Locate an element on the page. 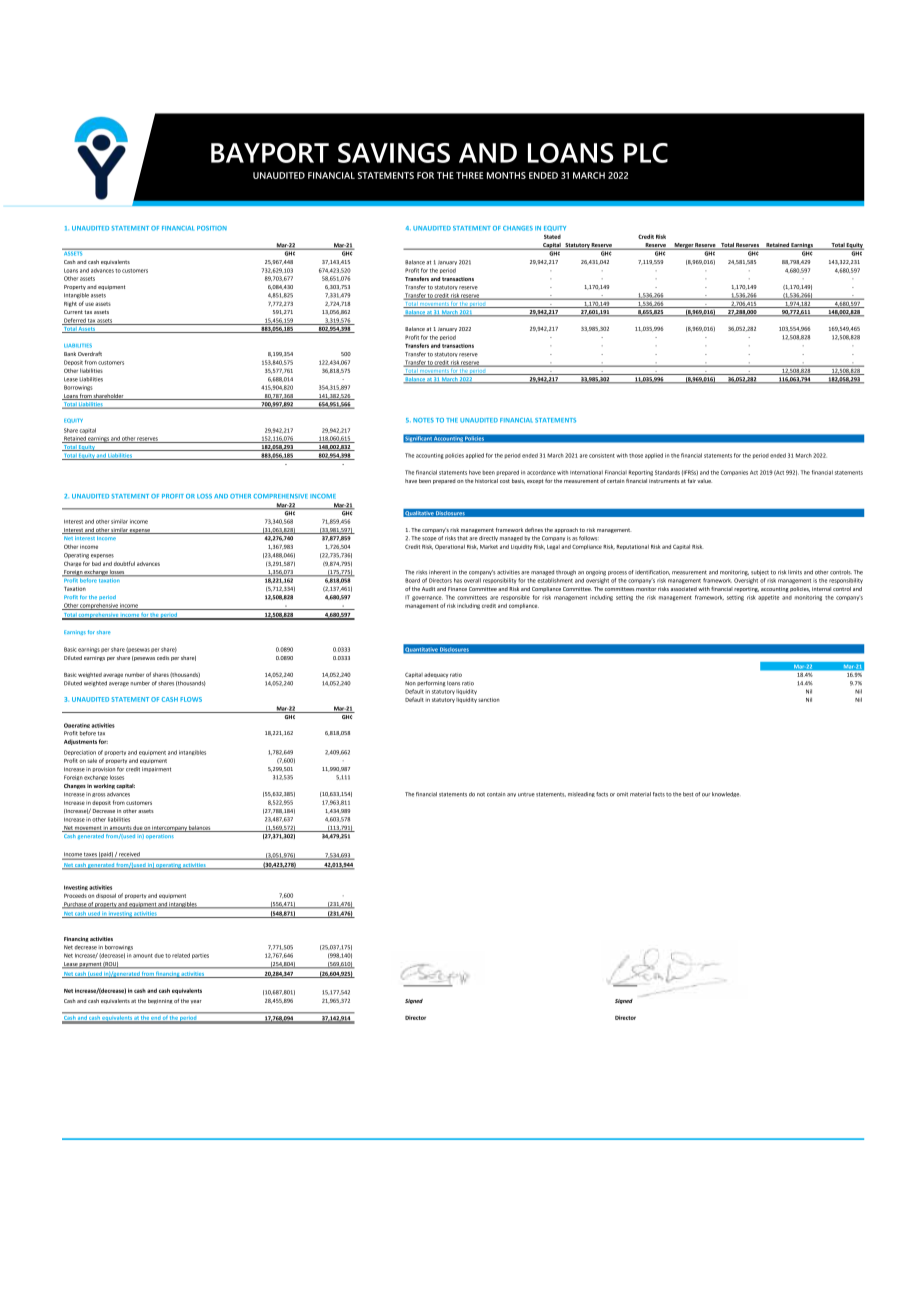 This document has height=1305, width=924. PLC is located at coordinates (646, 153).
